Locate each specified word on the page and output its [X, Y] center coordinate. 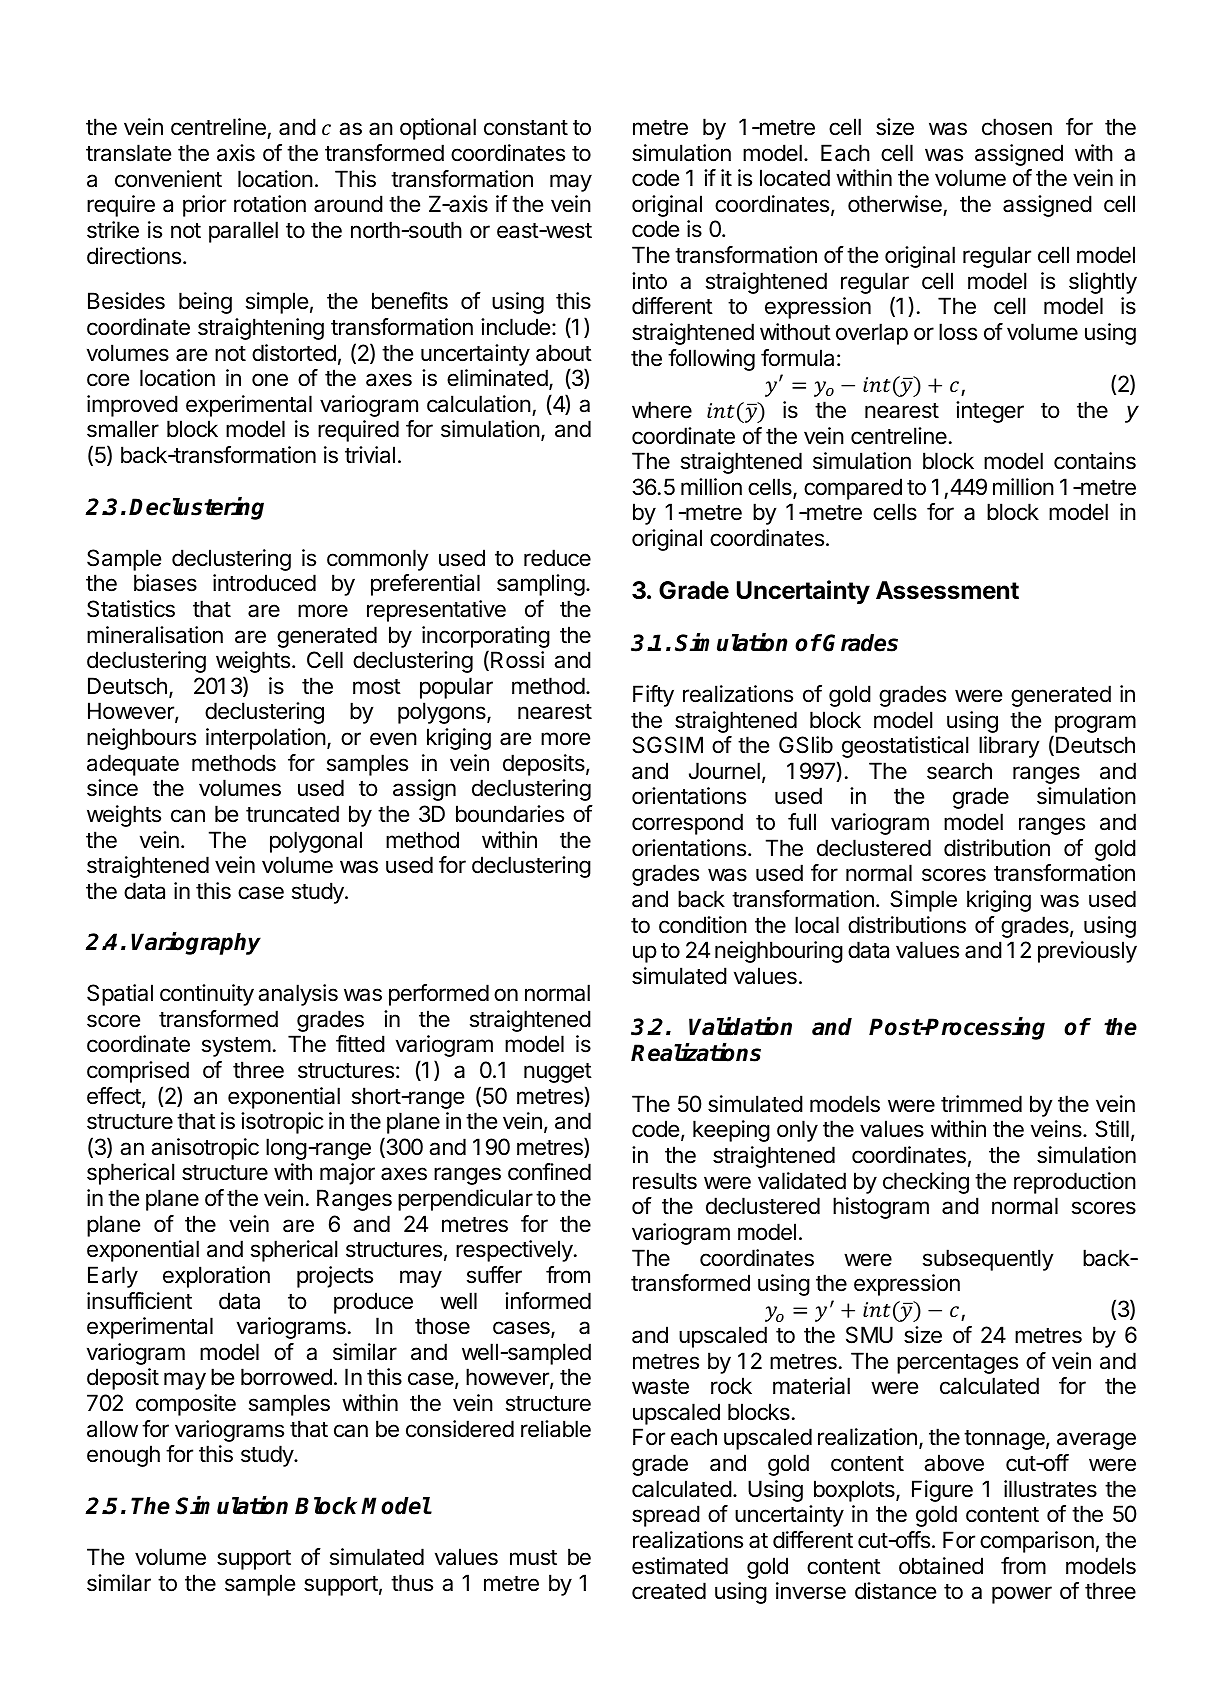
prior [204, 206]
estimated [680, 1566]
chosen [1017, 127]
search [959, 771]
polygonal [316, 842]
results [665, 1181]
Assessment [947, 590]
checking [926, 1183]
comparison [1037, 1542]
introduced [264, 583]
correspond [687, 824]
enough [123, 1456]
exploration [216, 1277]
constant [526, 128]
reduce [557, 558]
